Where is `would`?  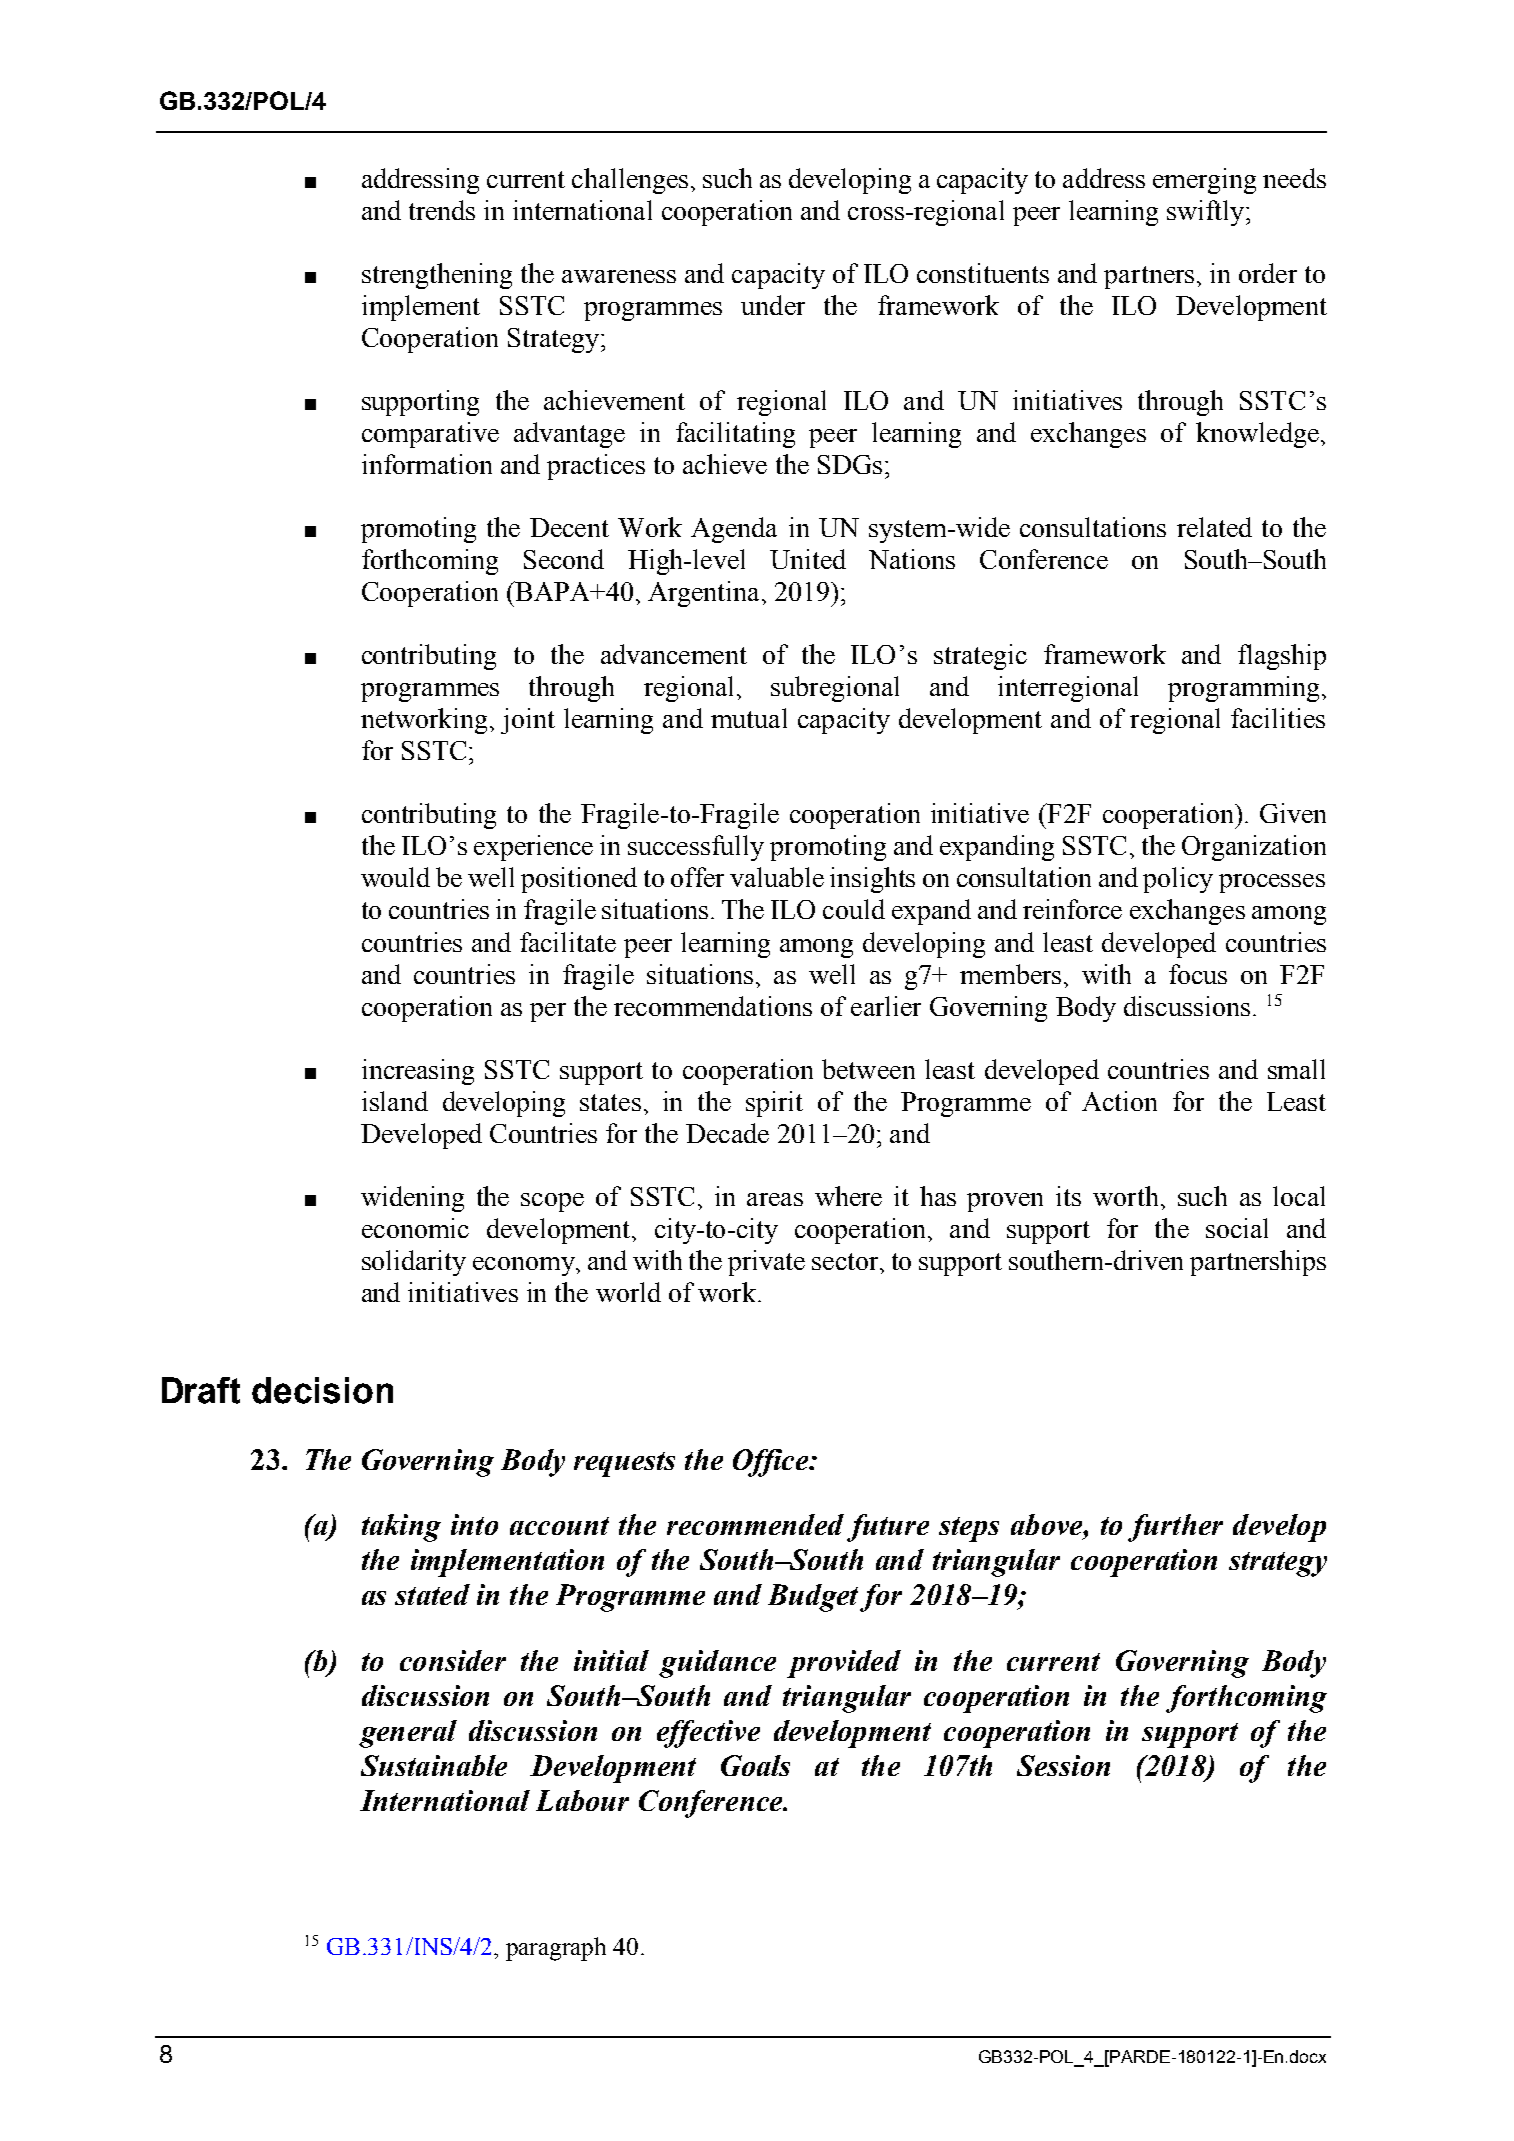
would is located at coordinates (395, 877).
